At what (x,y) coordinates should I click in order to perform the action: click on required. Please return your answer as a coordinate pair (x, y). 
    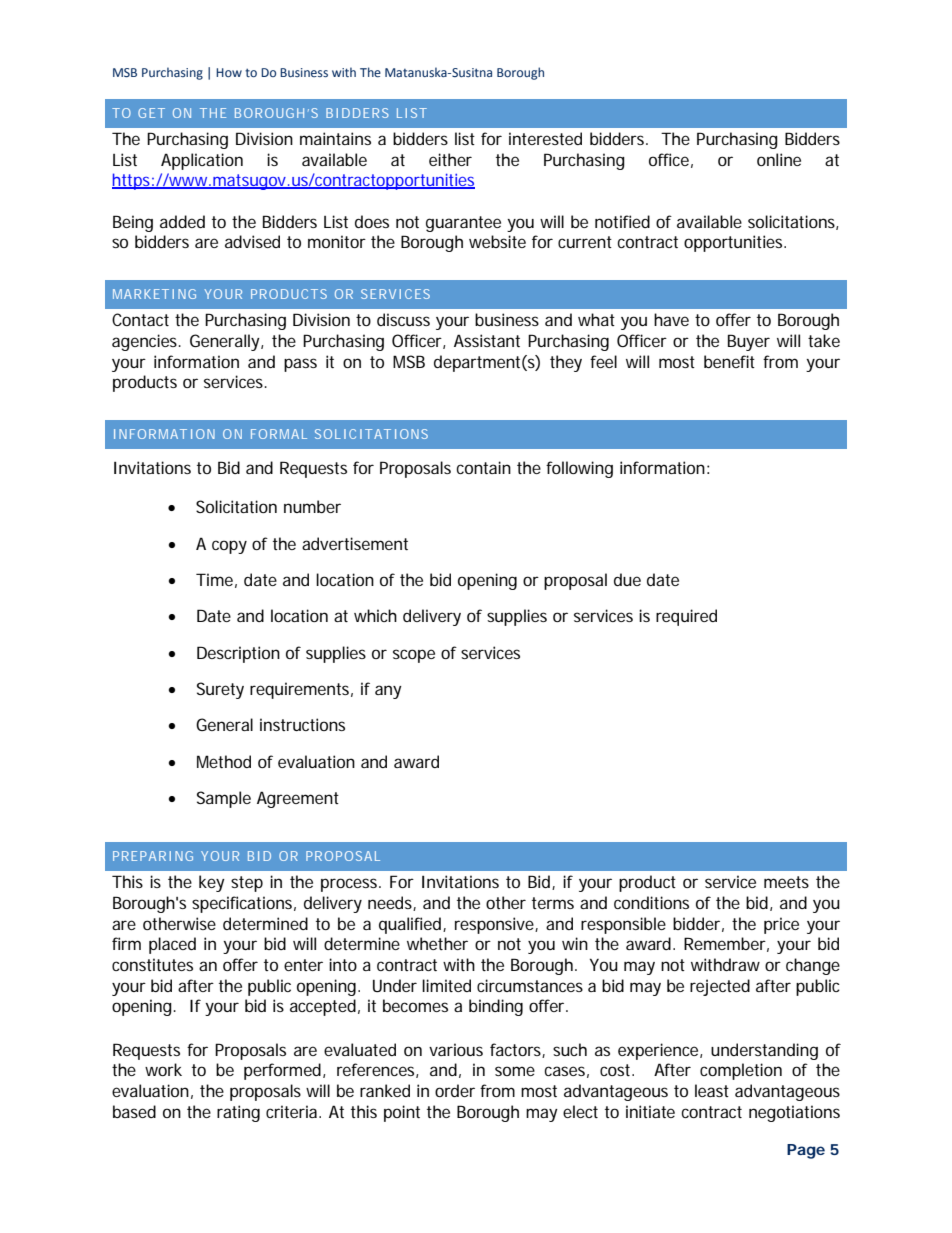
    Looking at the image, I should click on (686, 617).
